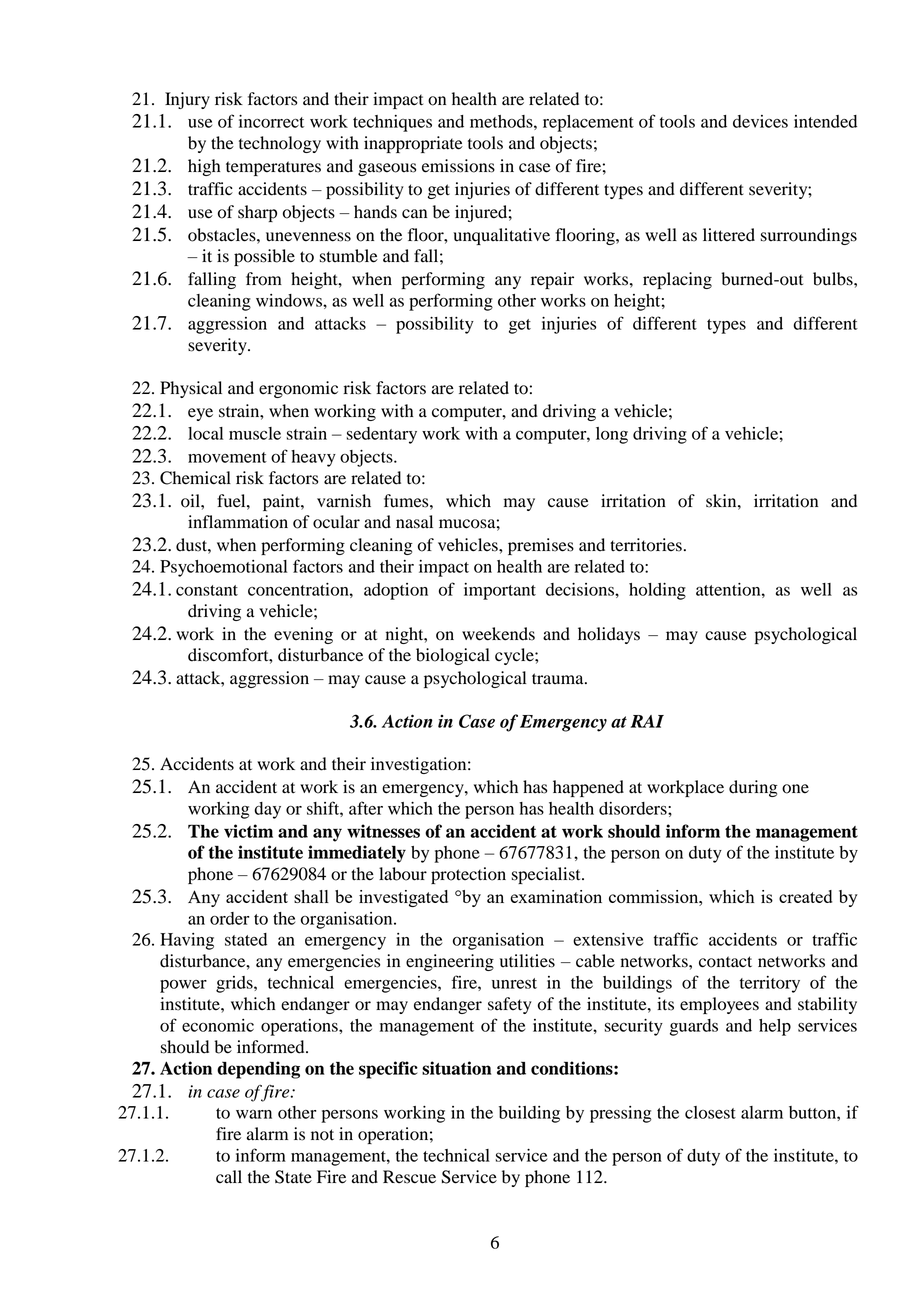 The width and height of the screenshot is (924, 1308). Describe the element at coordinates (541, 546) in the screenshot. I see `premises` at that location.
